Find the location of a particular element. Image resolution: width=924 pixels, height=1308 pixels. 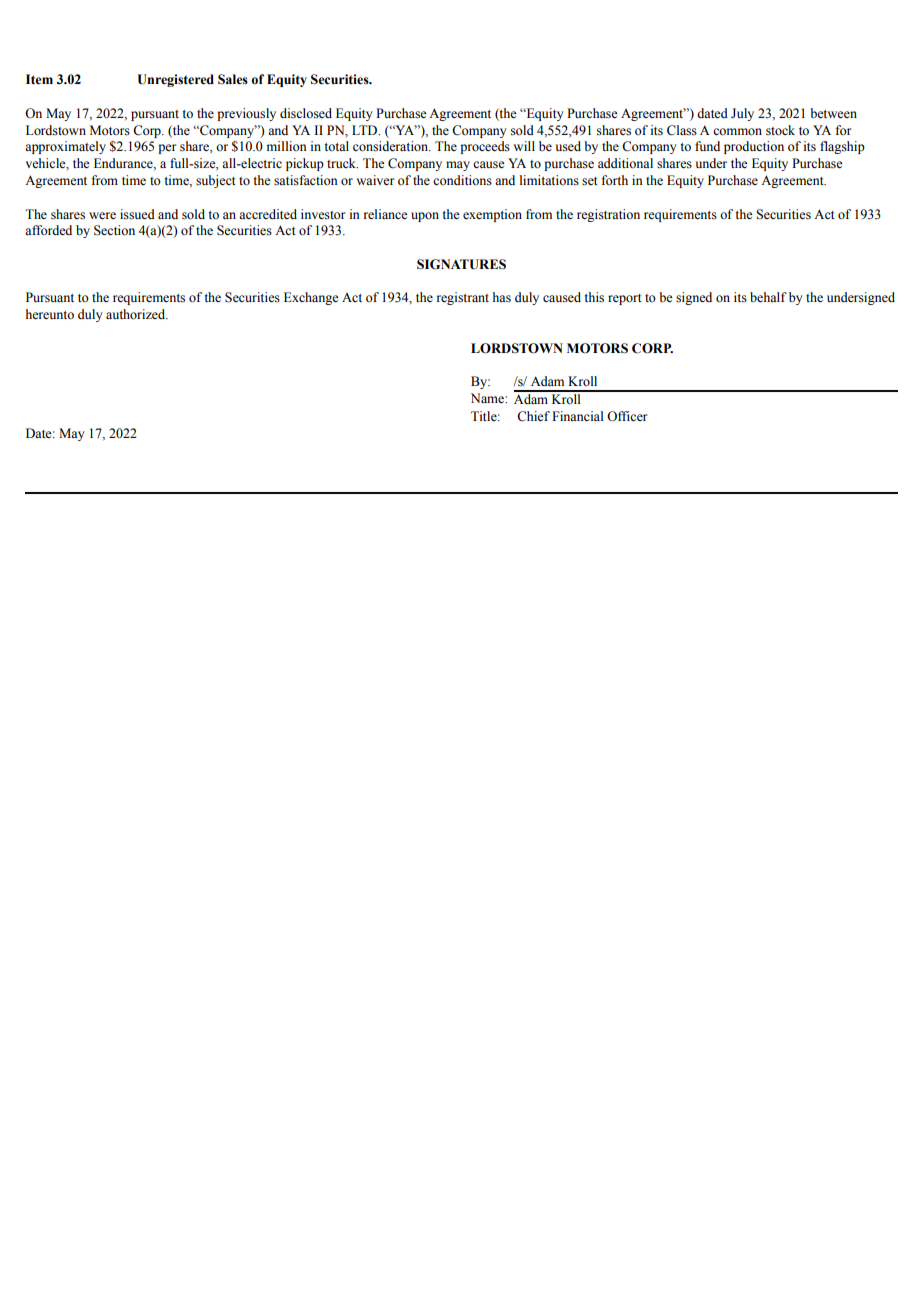

Section is located at coordinates (114, 230).
